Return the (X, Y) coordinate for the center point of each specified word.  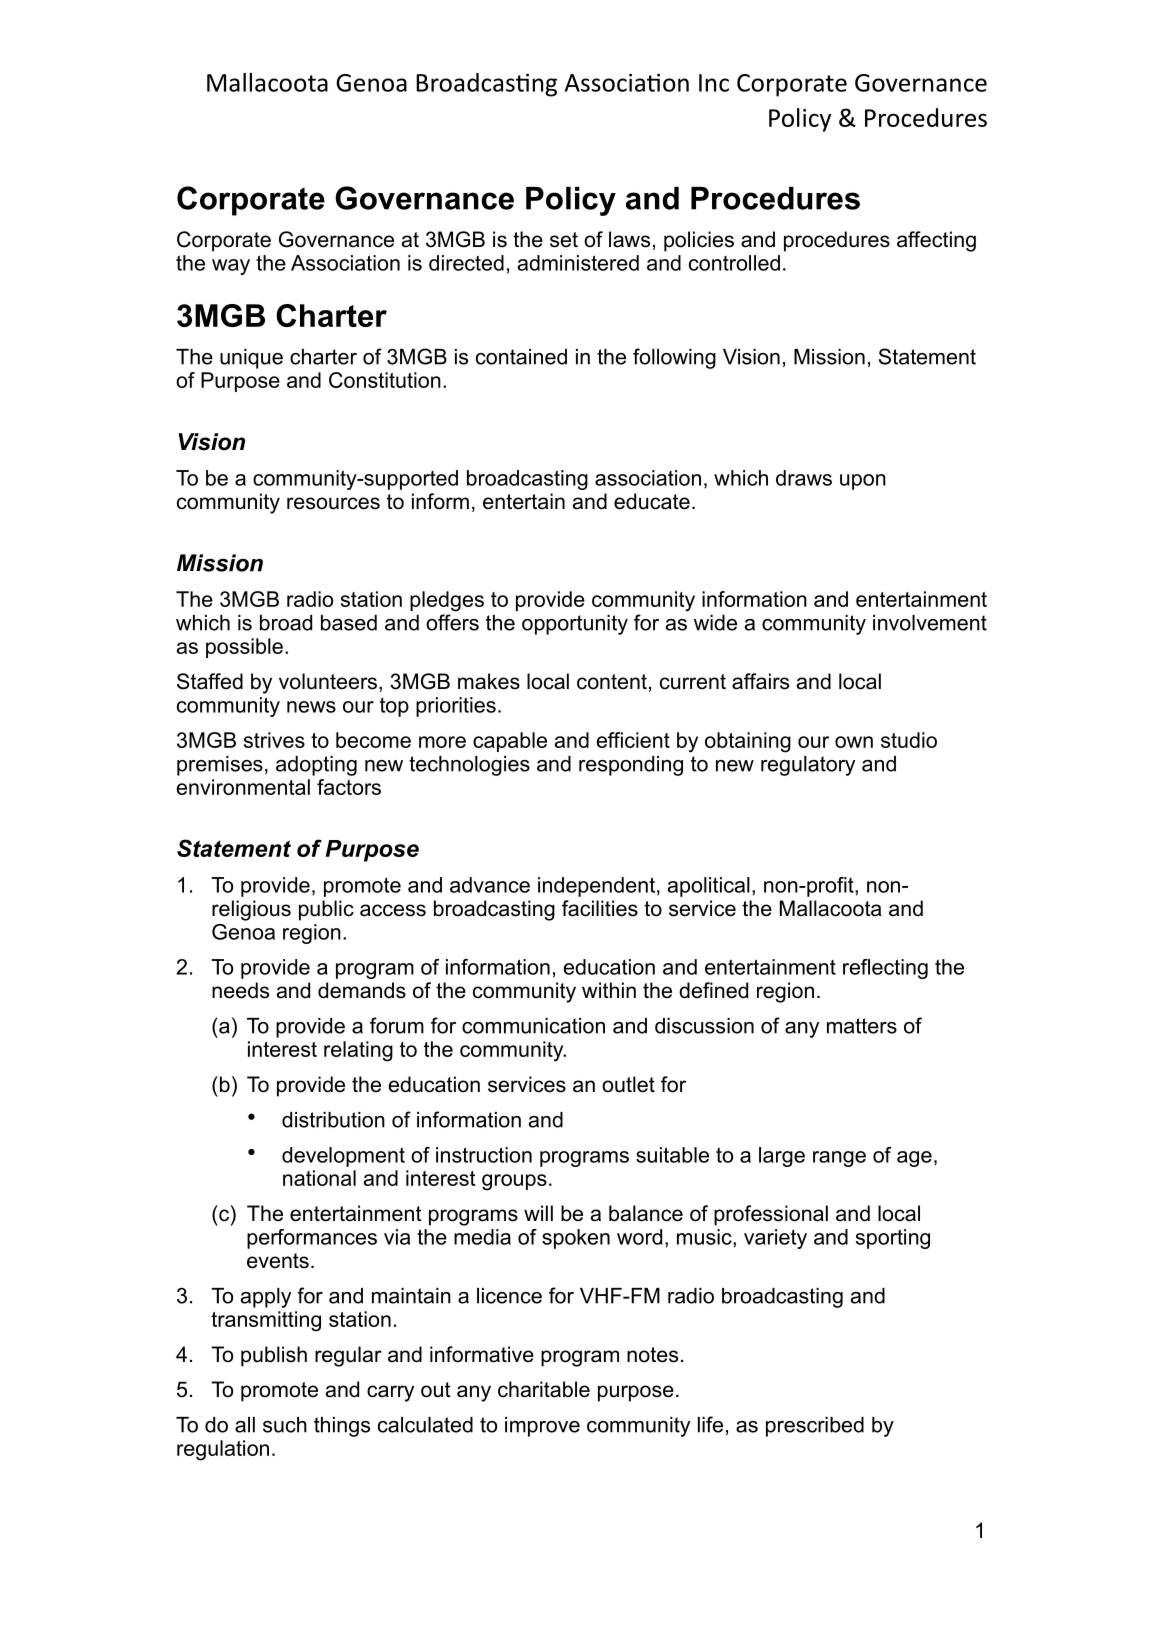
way (231, 267)
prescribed (815, 1427)
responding (631, 766)
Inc (714, 83)
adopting (316, 766)
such (285, 1425)
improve (542, 1427)
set (564, 240)
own (854, 742)
